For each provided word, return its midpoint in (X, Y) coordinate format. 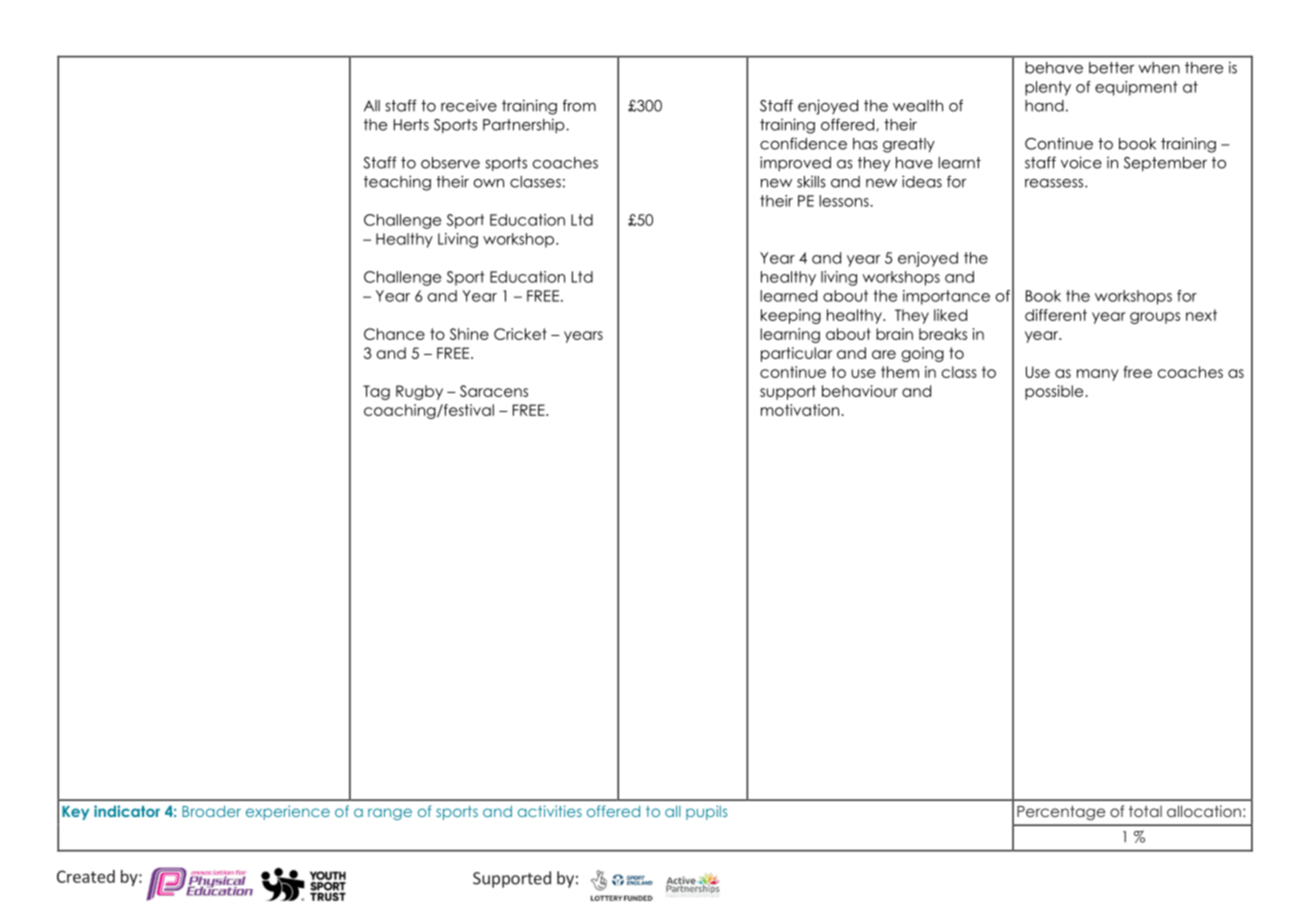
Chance (394, 334)
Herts (411, 125)
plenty (1048, 88)
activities (550, 811)
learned (788, 296)
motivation (800, 410)
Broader (211, 811)
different (1056, 315)
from (579, 105)
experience (288, 812)
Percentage (1061, 812)
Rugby (419, 392)
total (1145, 811)
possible (1054, 392)
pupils (706, 812)
